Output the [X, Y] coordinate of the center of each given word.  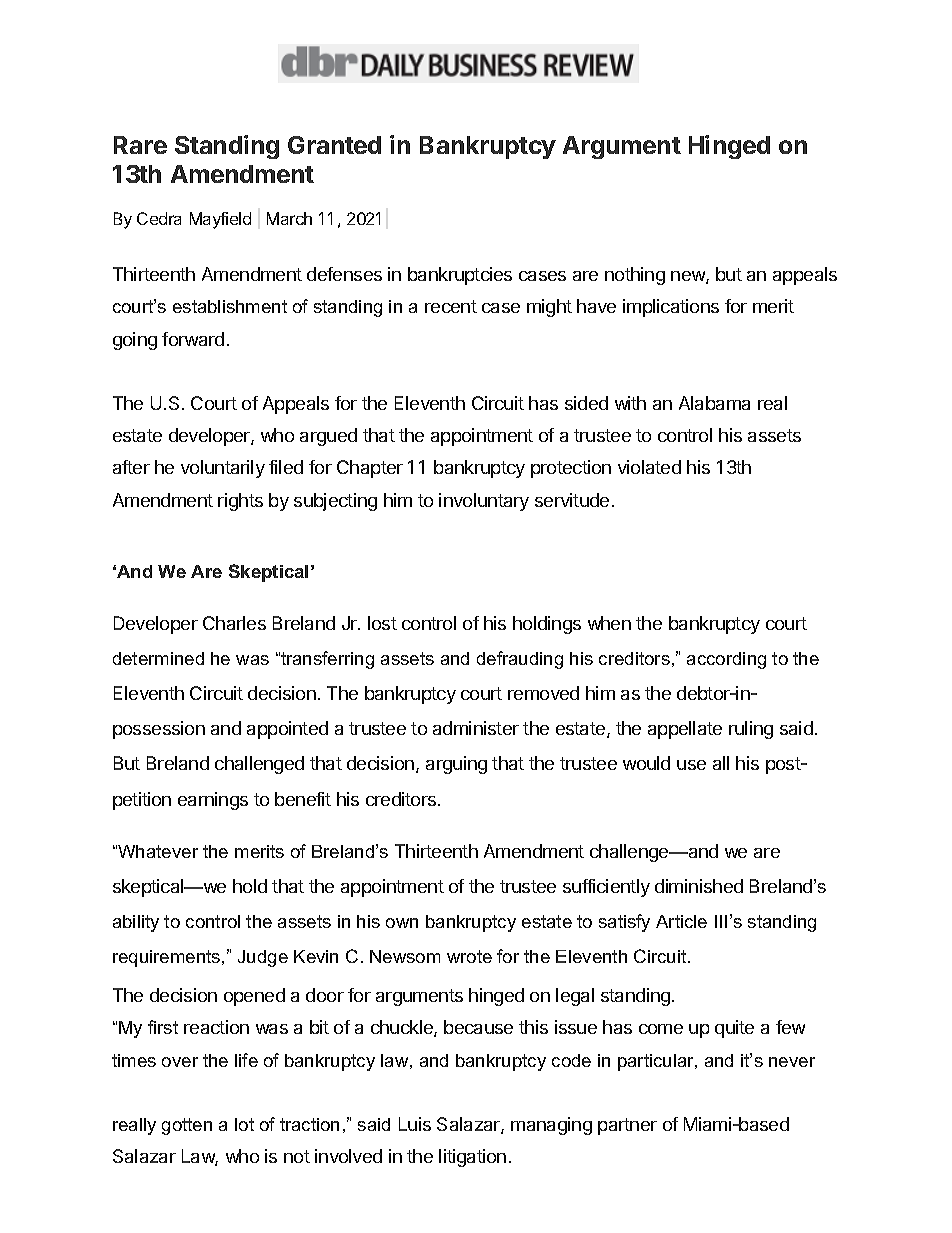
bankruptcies [460, 276]
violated [649, 467]
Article [681, 921]
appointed [287, 730]
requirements [168, 958]
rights [240, 502]
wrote [469, 956]
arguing [456, 765]
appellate [685, 730]
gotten [187, 1126]
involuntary [484, 502]
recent [451, 306]
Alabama [714, 403]
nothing [635, 276]
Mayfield [220, 220]
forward [193, 339]
